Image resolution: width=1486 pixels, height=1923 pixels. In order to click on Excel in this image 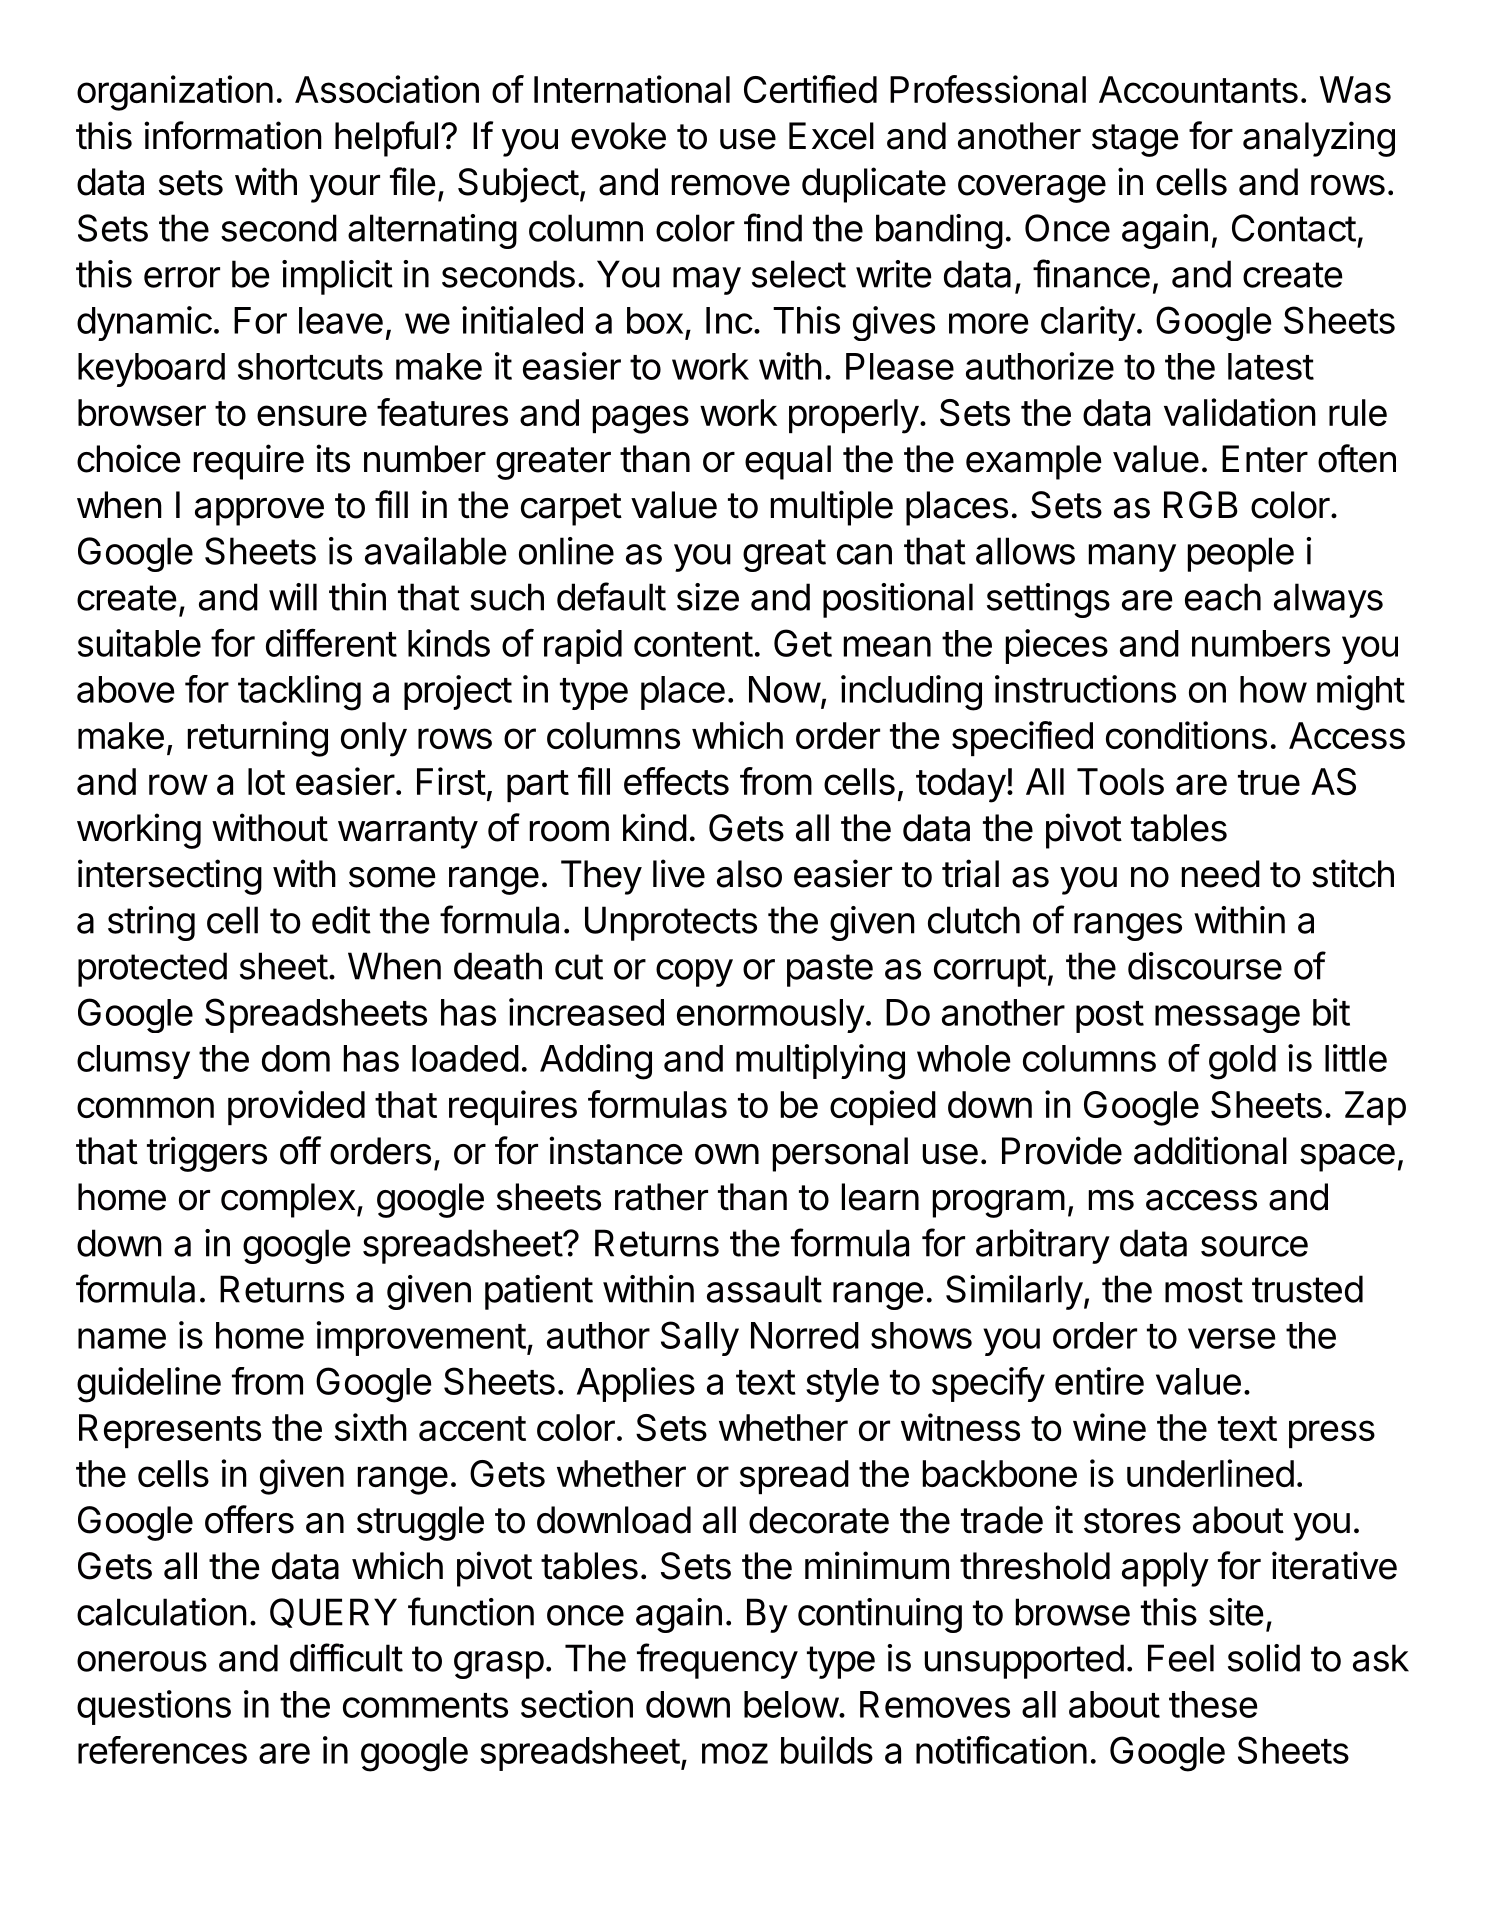, I will do `click(831, 136)`.
